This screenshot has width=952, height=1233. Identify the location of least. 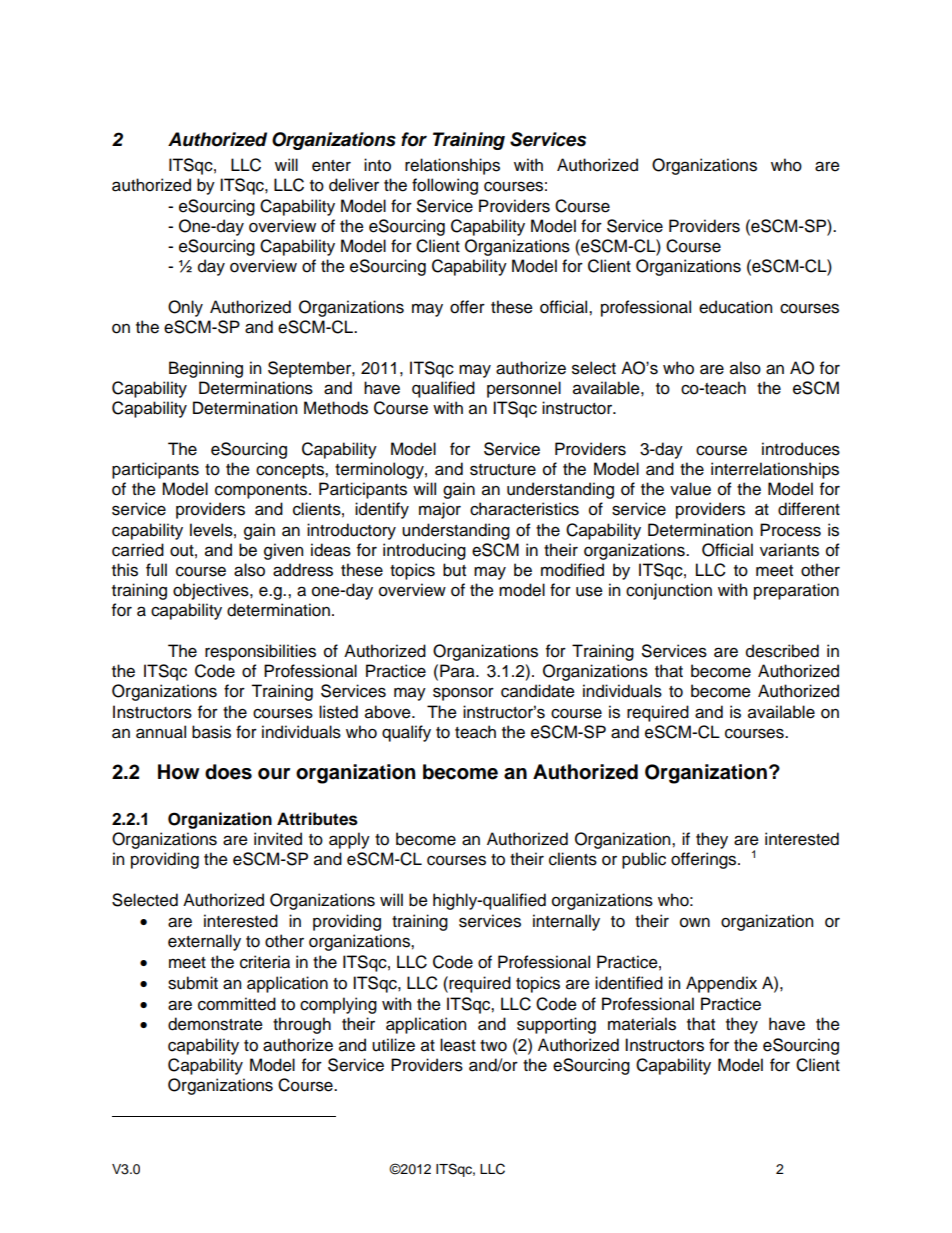
(458, 1045).
